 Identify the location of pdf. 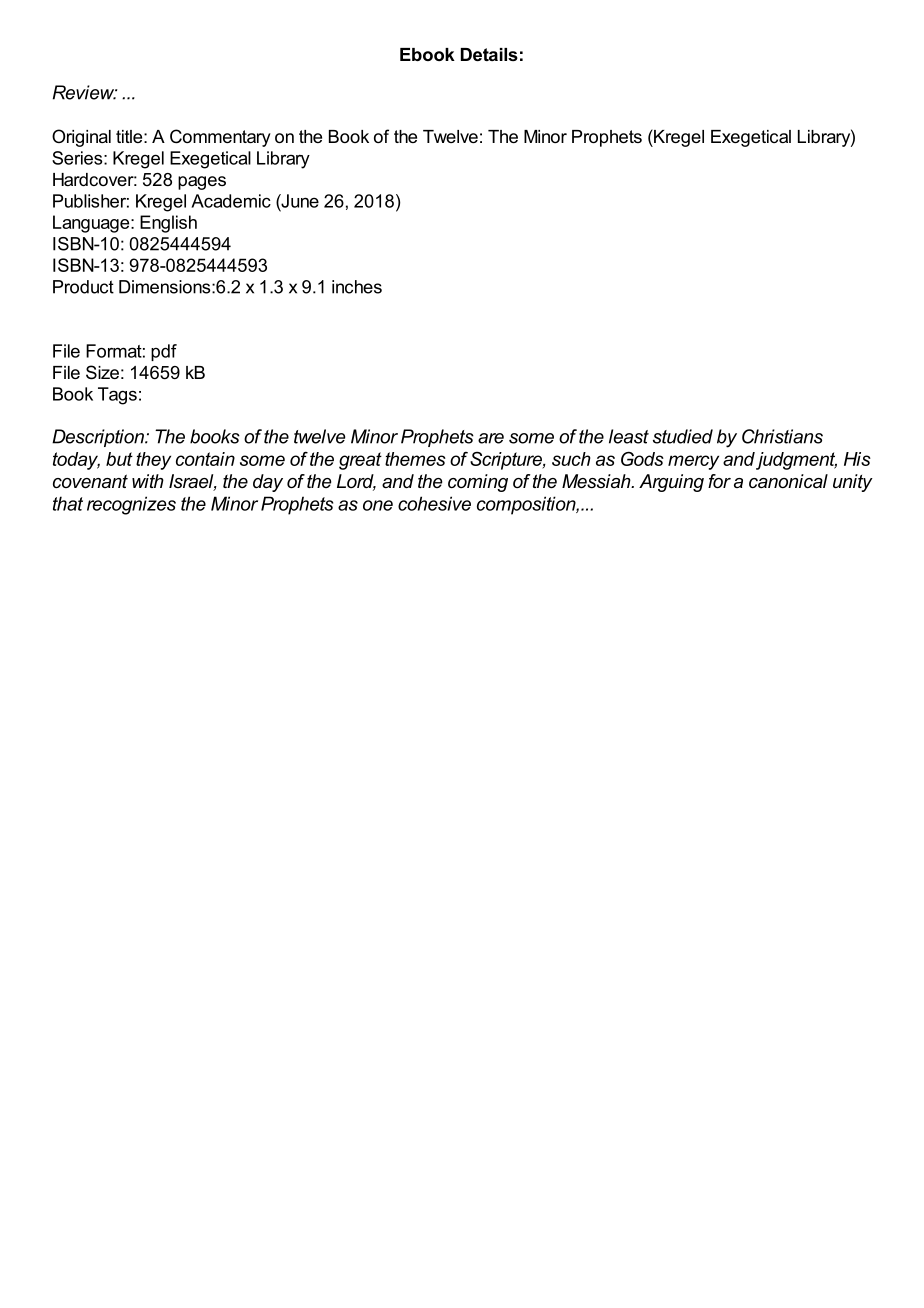
(164, 352).
